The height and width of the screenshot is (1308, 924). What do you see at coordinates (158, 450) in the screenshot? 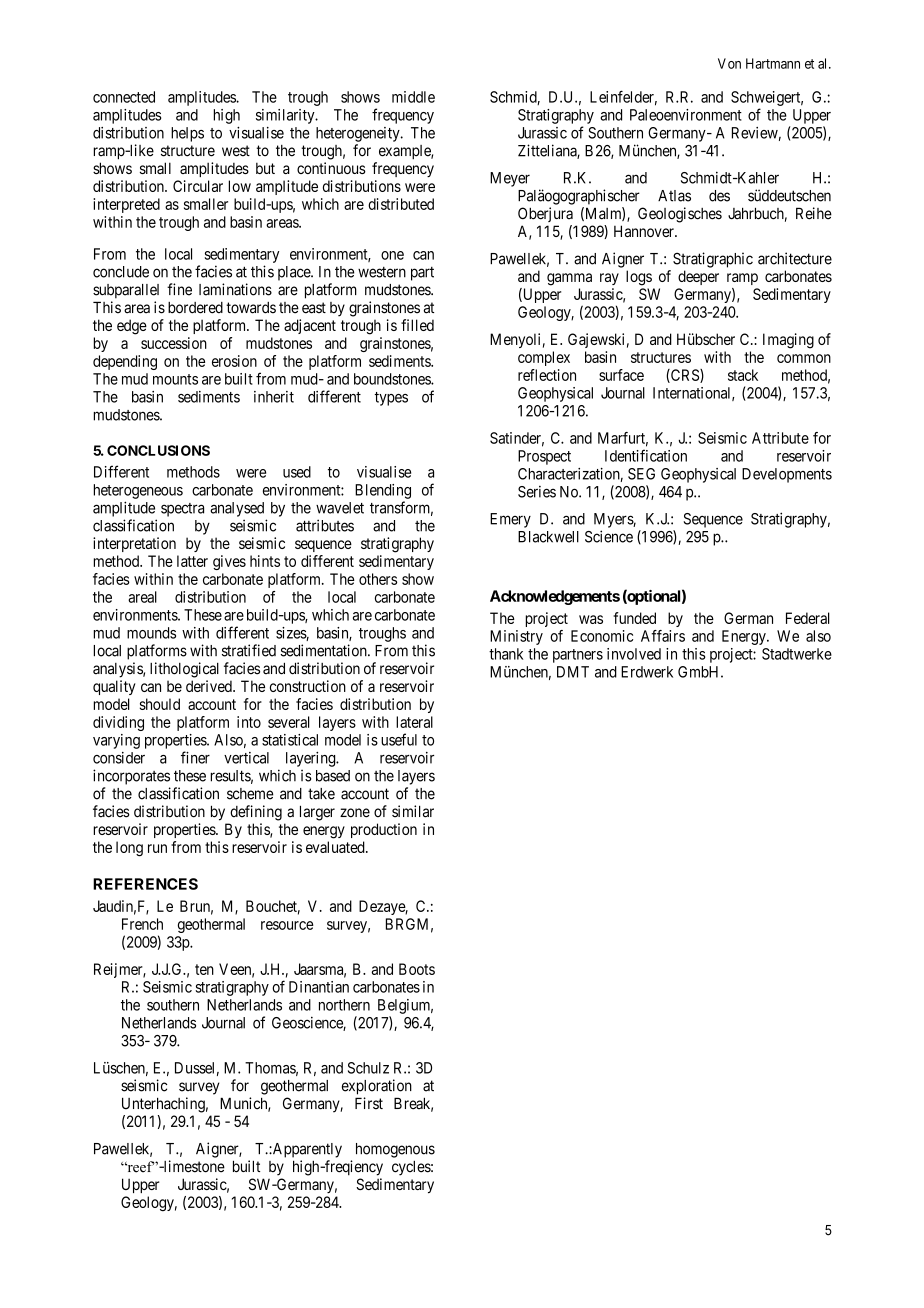
I see `CONCLUSIONS` at bounding box center [158, 450].
